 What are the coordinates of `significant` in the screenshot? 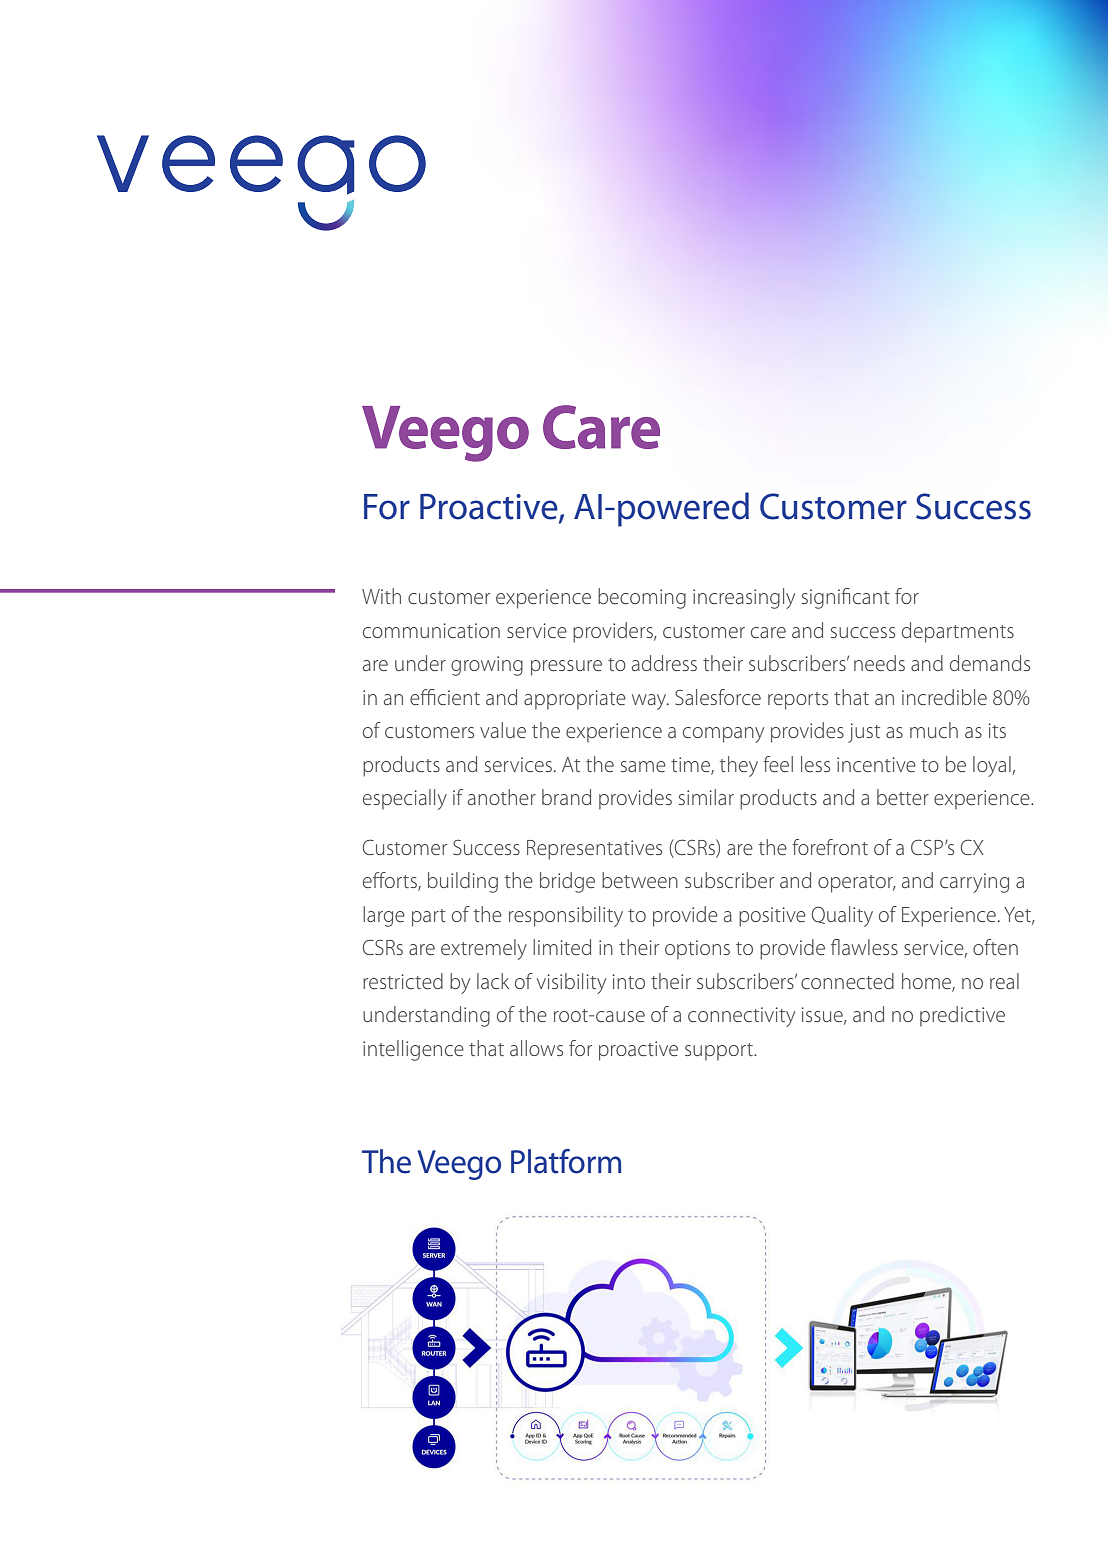 It's located at (846, 598).
